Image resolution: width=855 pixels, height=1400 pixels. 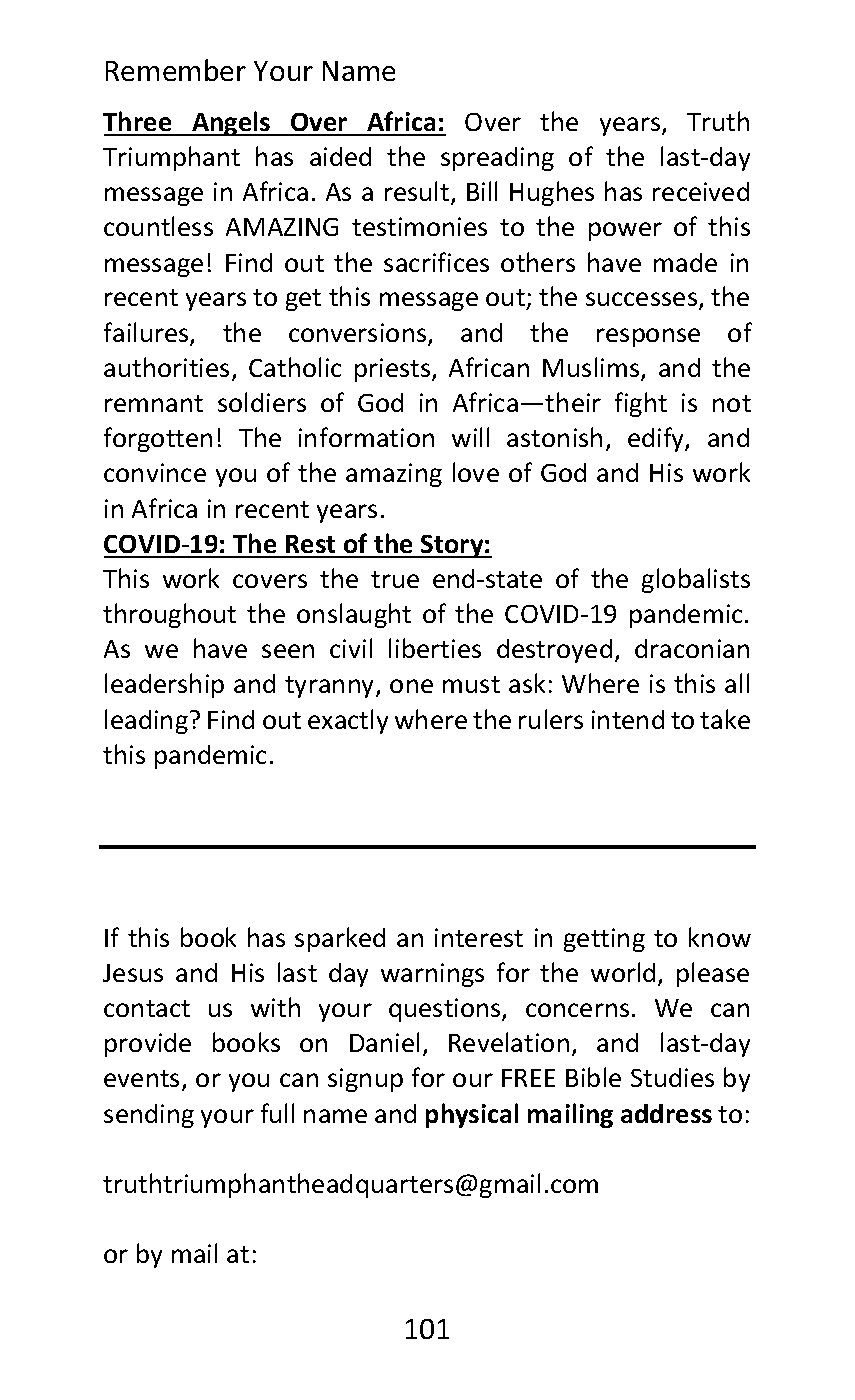 What do you see at coordinates (169, 615) in the document?
I see `throughout` at bounding box center [169, 615].
